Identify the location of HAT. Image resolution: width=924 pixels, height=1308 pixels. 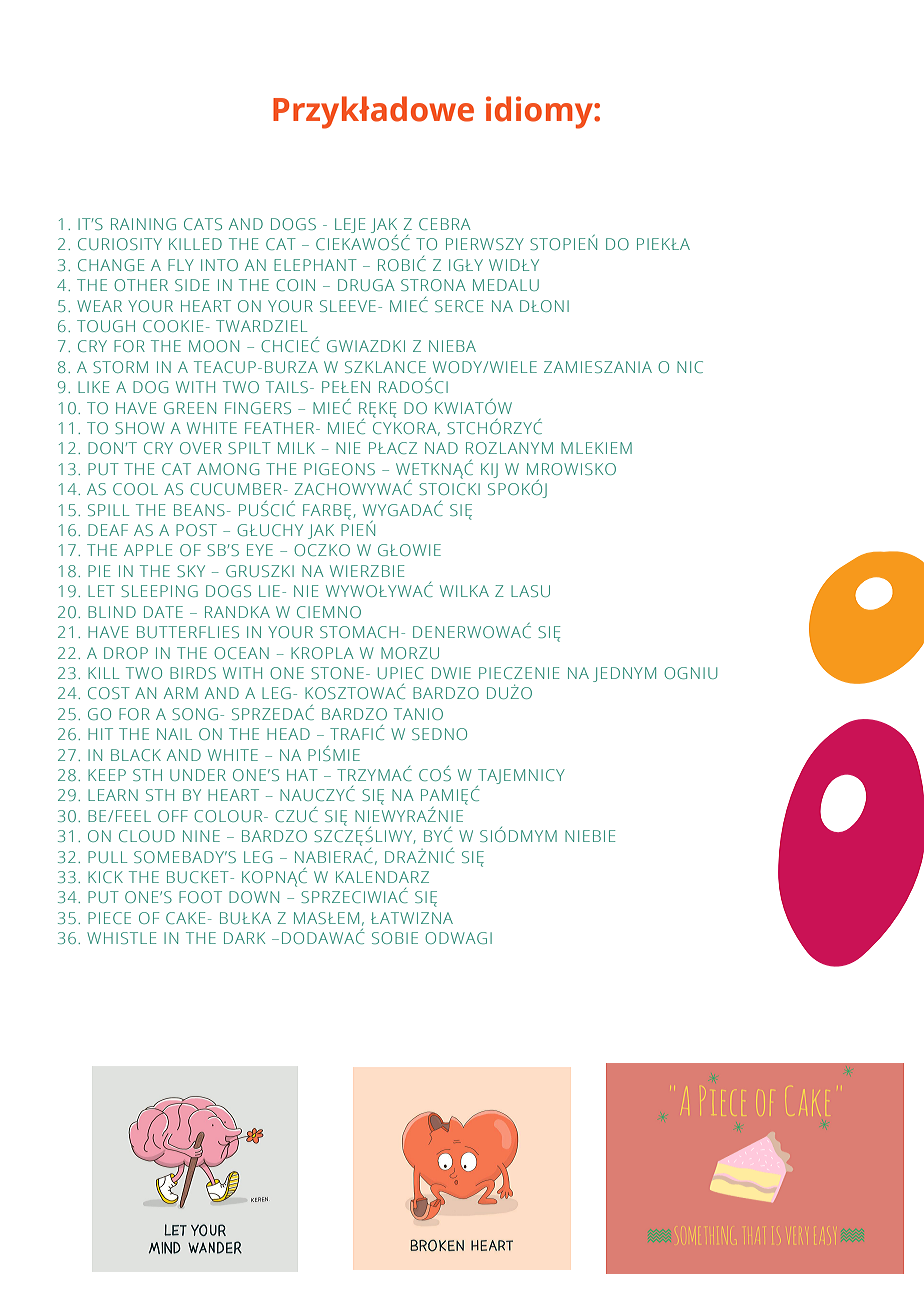
(302, 775).
